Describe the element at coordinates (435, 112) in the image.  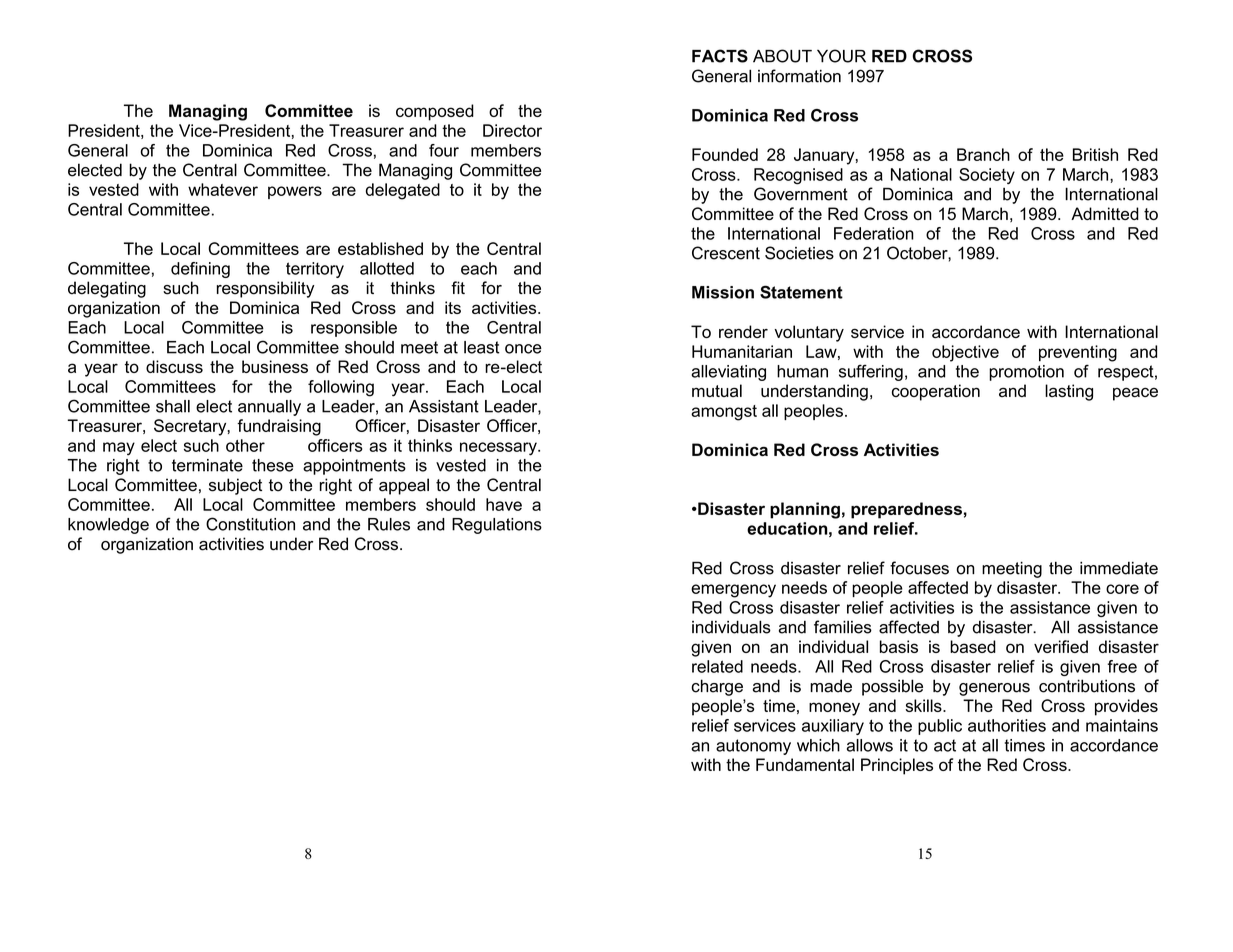
I see `composed` at that location.
